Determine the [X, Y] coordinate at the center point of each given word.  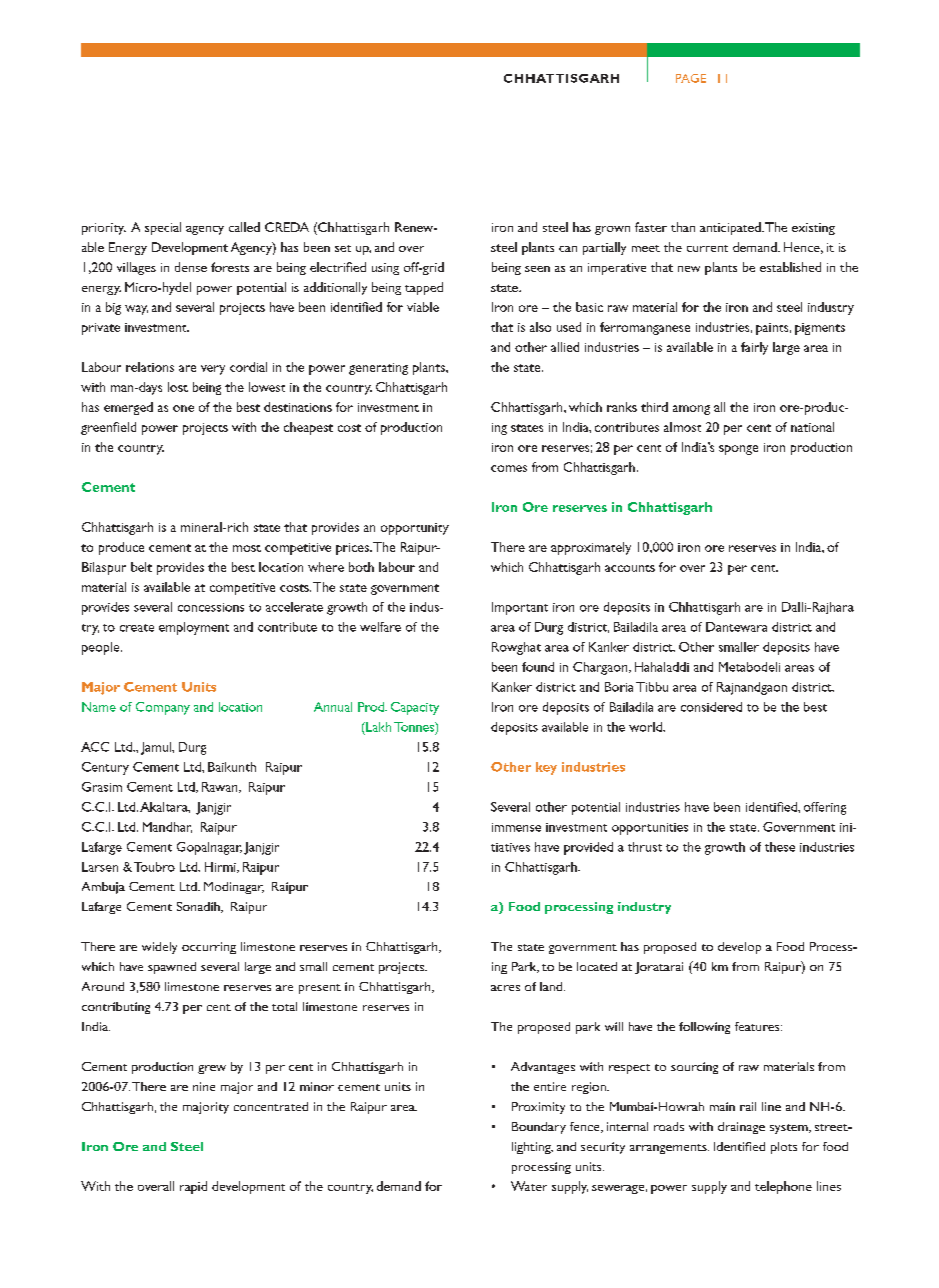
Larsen [100, 867]
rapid [193, 1187]
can [568, 249]
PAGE [691, 78]
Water [529, 1186]
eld [128, 427]
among [691, 410]
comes [509, 468]
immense [516, 827]
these [780, 847]
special [163, 228]
